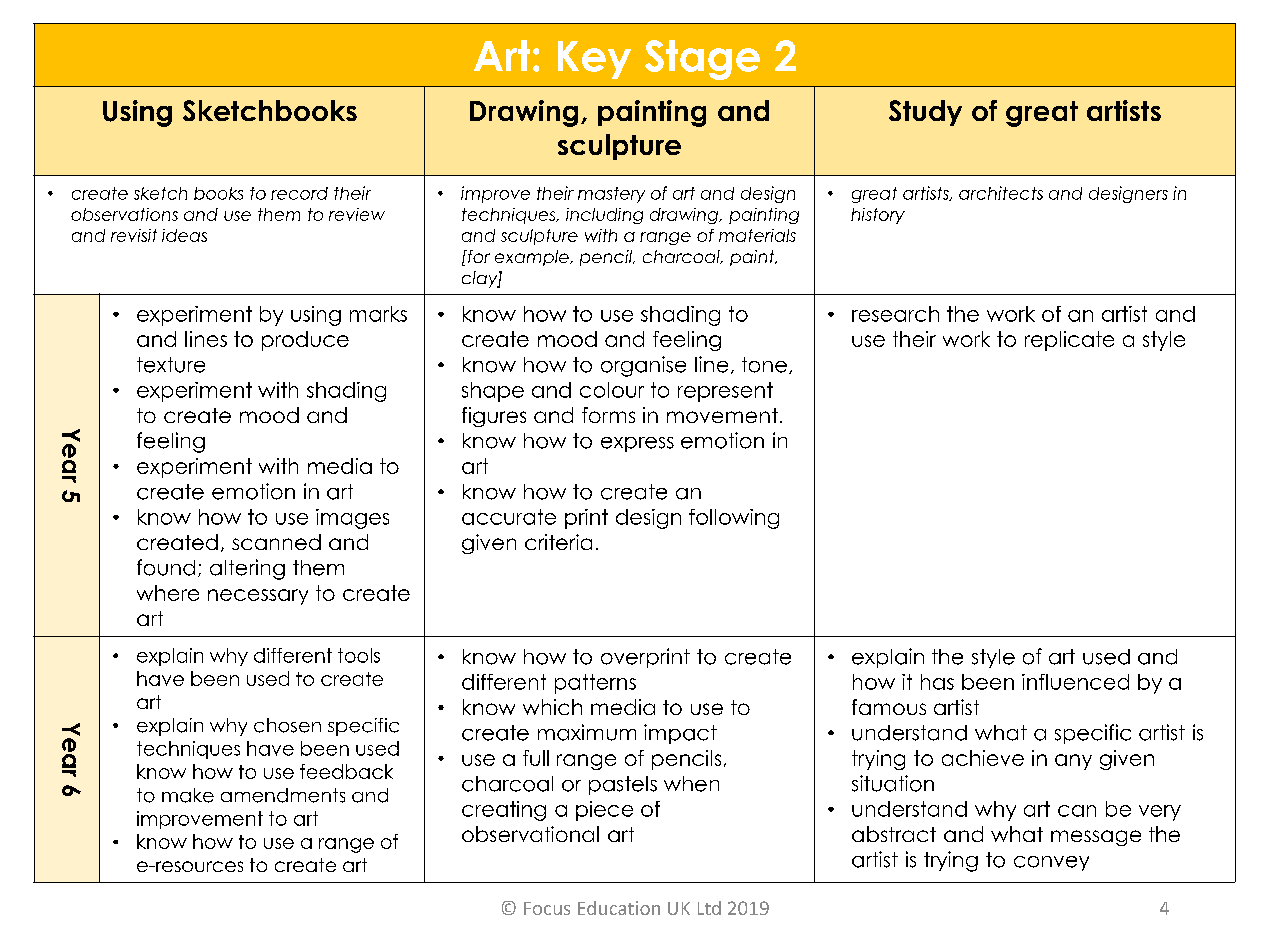  What do you see at coordinates (283, 795) in the image?
I see `amendments` at bounding box center [283, 795].
